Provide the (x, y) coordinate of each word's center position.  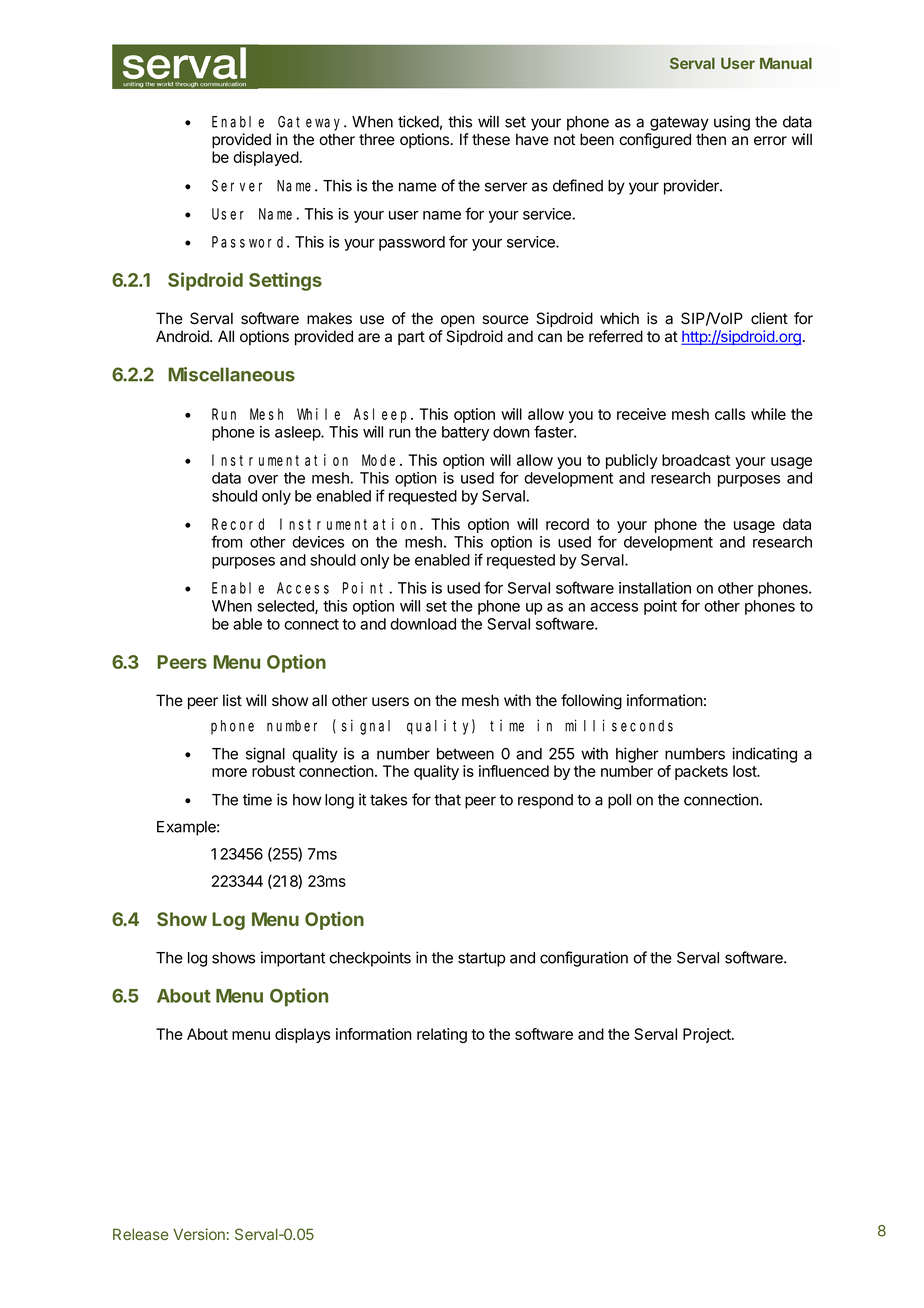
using (732, 123)
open (458, 321)
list (232, 700)
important (293, 959)
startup (481, 959)
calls (730, 414)
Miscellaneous (231, 374)
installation (655, 588)
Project (708, 1035)
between (465, 754)
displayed (266, 158)
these (491, 139)
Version (199, 1234)
